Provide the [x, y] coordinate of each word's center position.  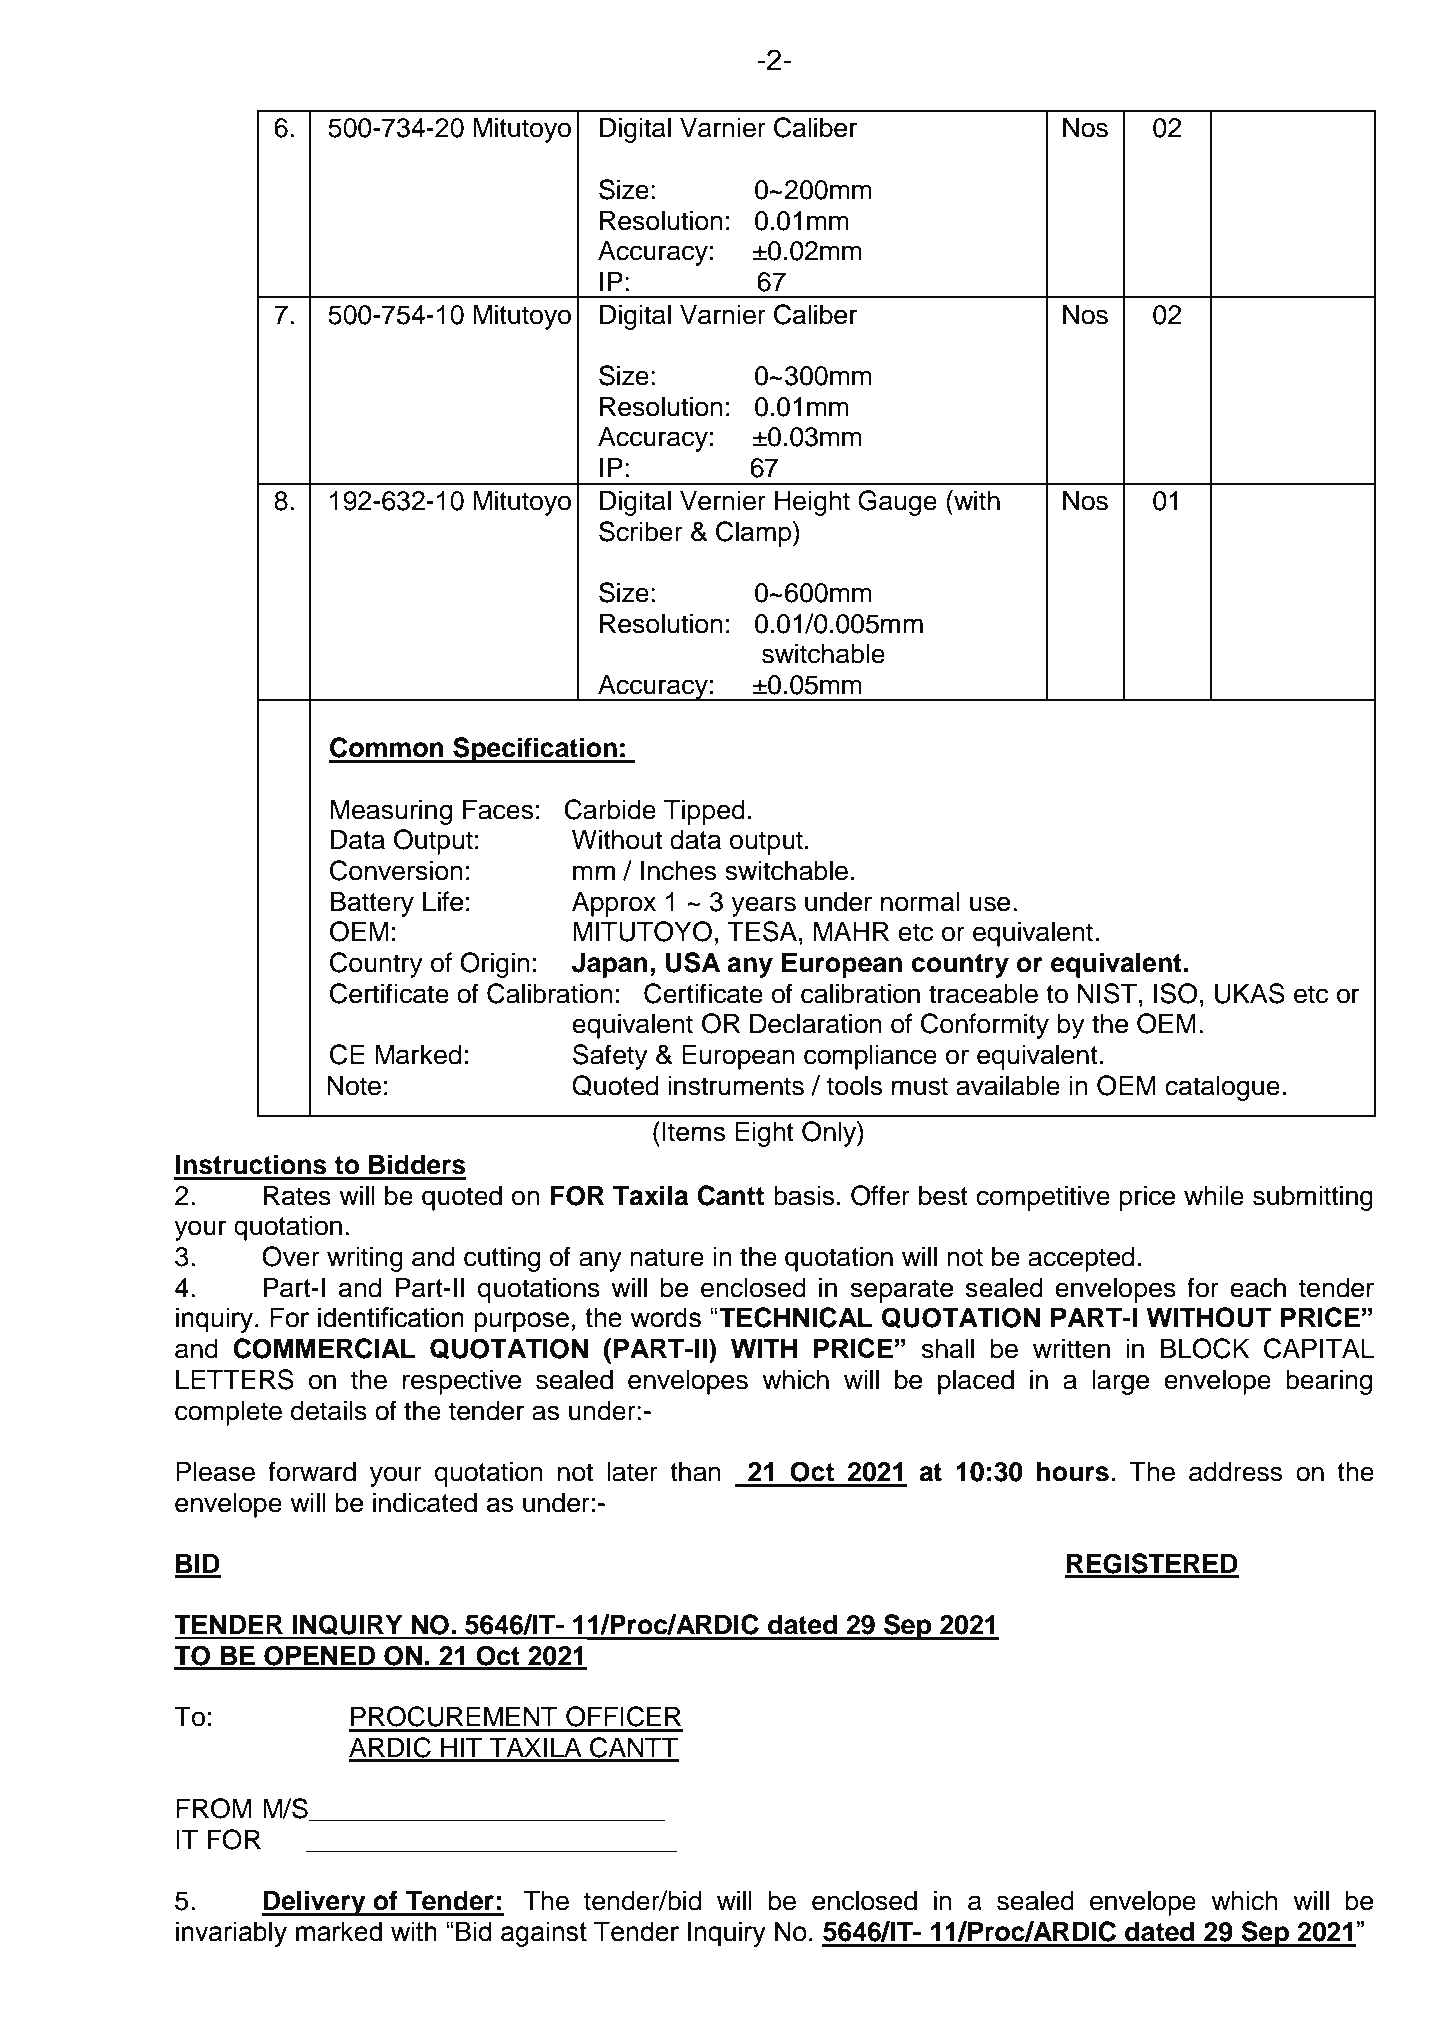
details [329, 1410]
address [1235, 1471]
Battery [372, 904]
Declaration [816, 1023]
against [544, 1934]
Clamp [755, 534]
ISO [1176, 993]
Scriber [641, 531]
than [695, 1471]
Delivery [315, 1903]
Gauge [897, 503]
